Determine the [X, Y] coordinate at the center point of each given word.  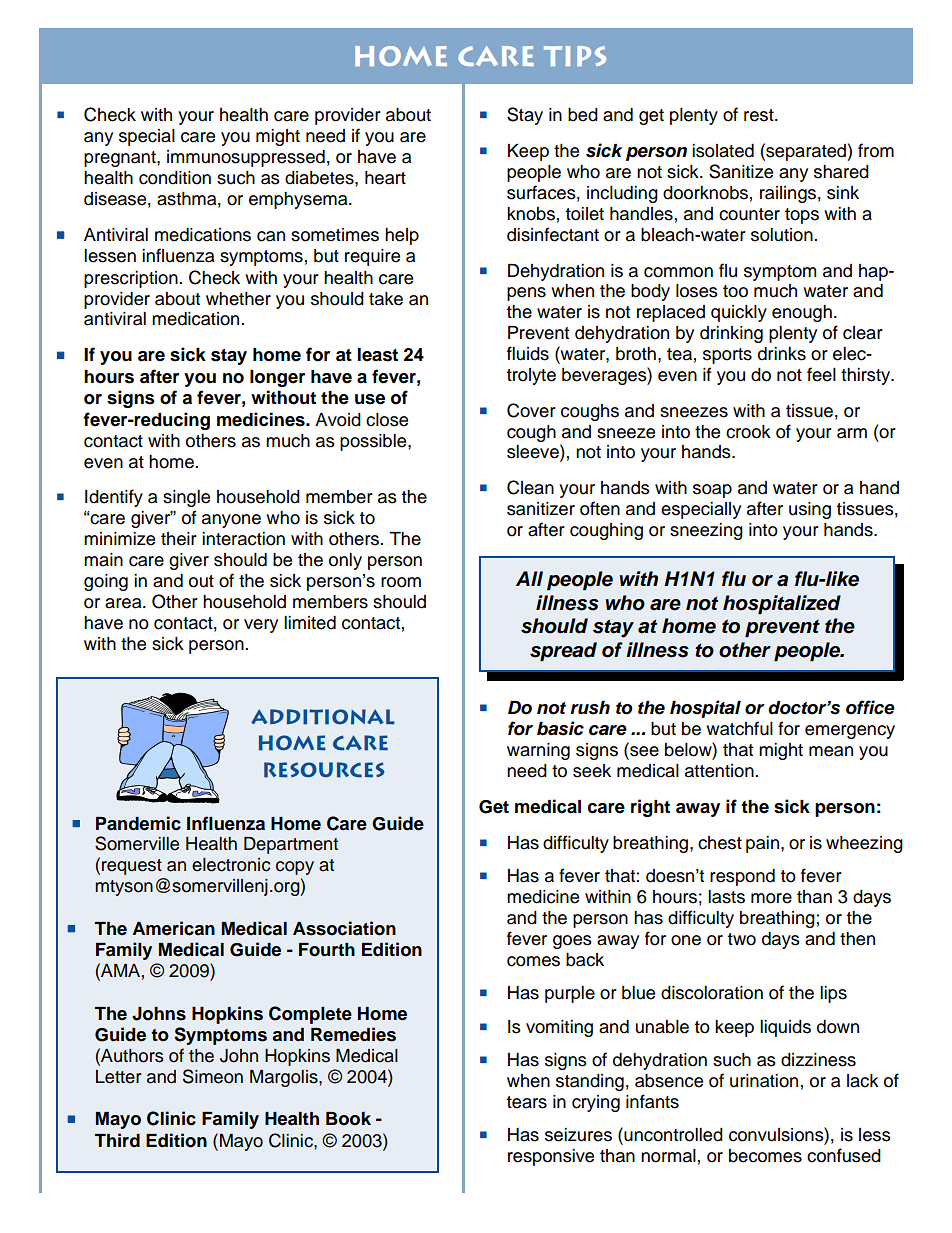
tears [526, 1102]
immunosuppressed [246, 158]
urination [764, 1081]
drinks [782, 354]
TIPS [575, 56]
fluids [528, 353]
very [261, 626]
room [401, 582]
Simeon [213, 1076]
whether [238, 299]
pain [762, 844]
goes [572, 942]
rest [760, 115]
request [132, 867]
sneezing [706, 531]
